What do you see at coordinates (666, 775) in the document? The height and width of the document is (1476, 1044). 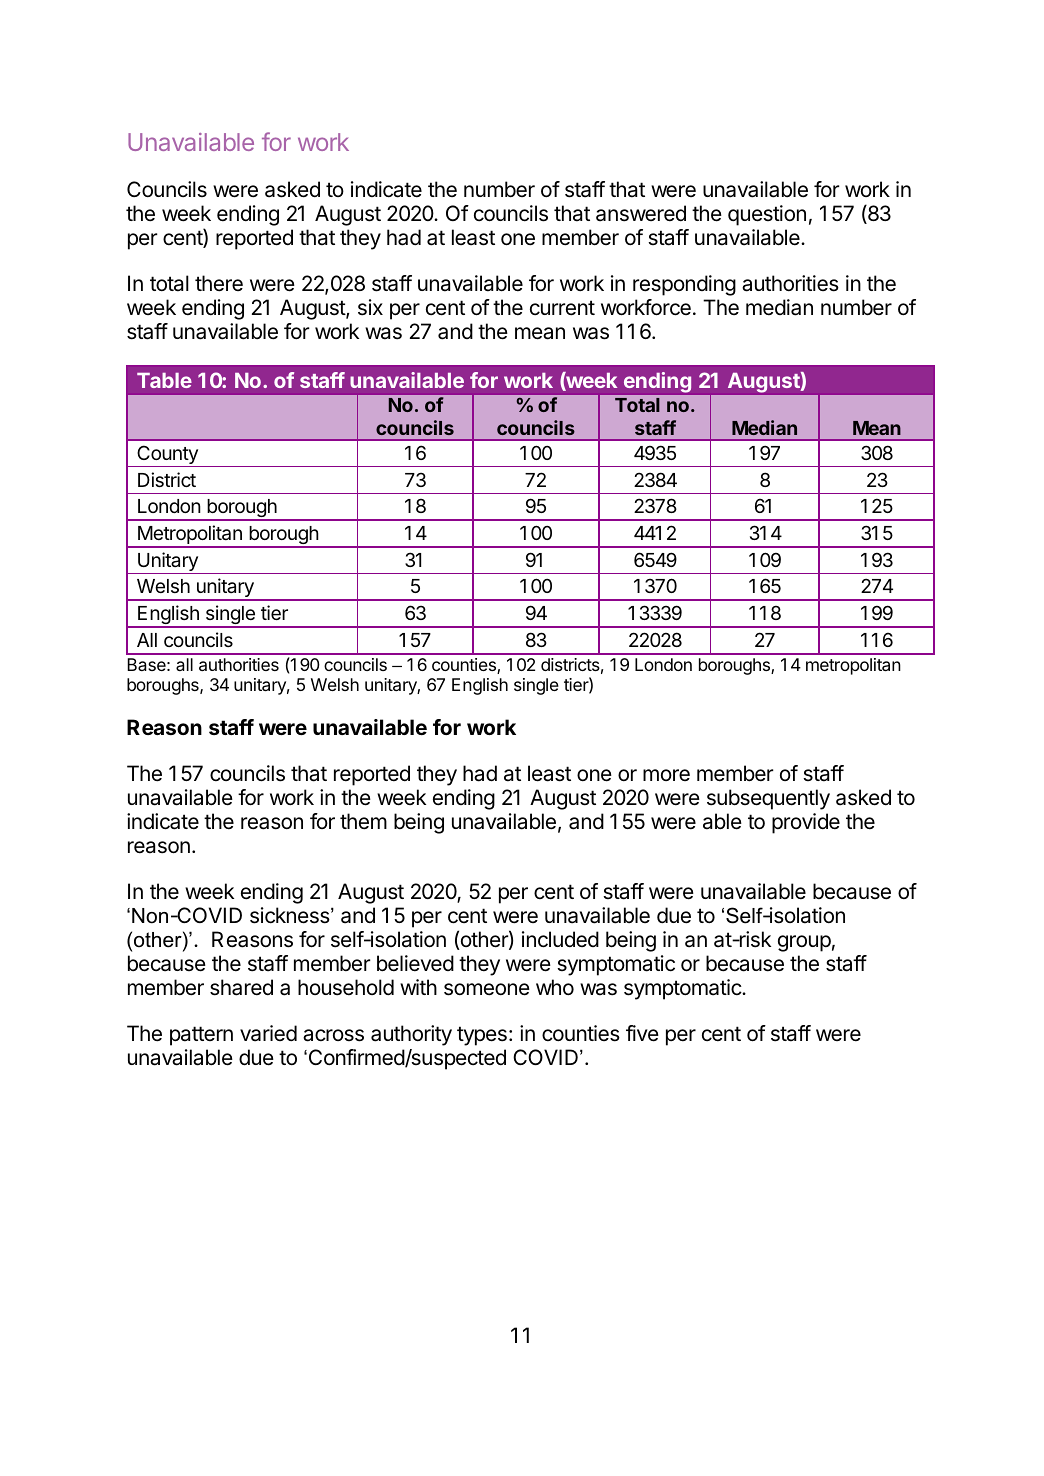 I see `more` at bounding box center [666, 775].
